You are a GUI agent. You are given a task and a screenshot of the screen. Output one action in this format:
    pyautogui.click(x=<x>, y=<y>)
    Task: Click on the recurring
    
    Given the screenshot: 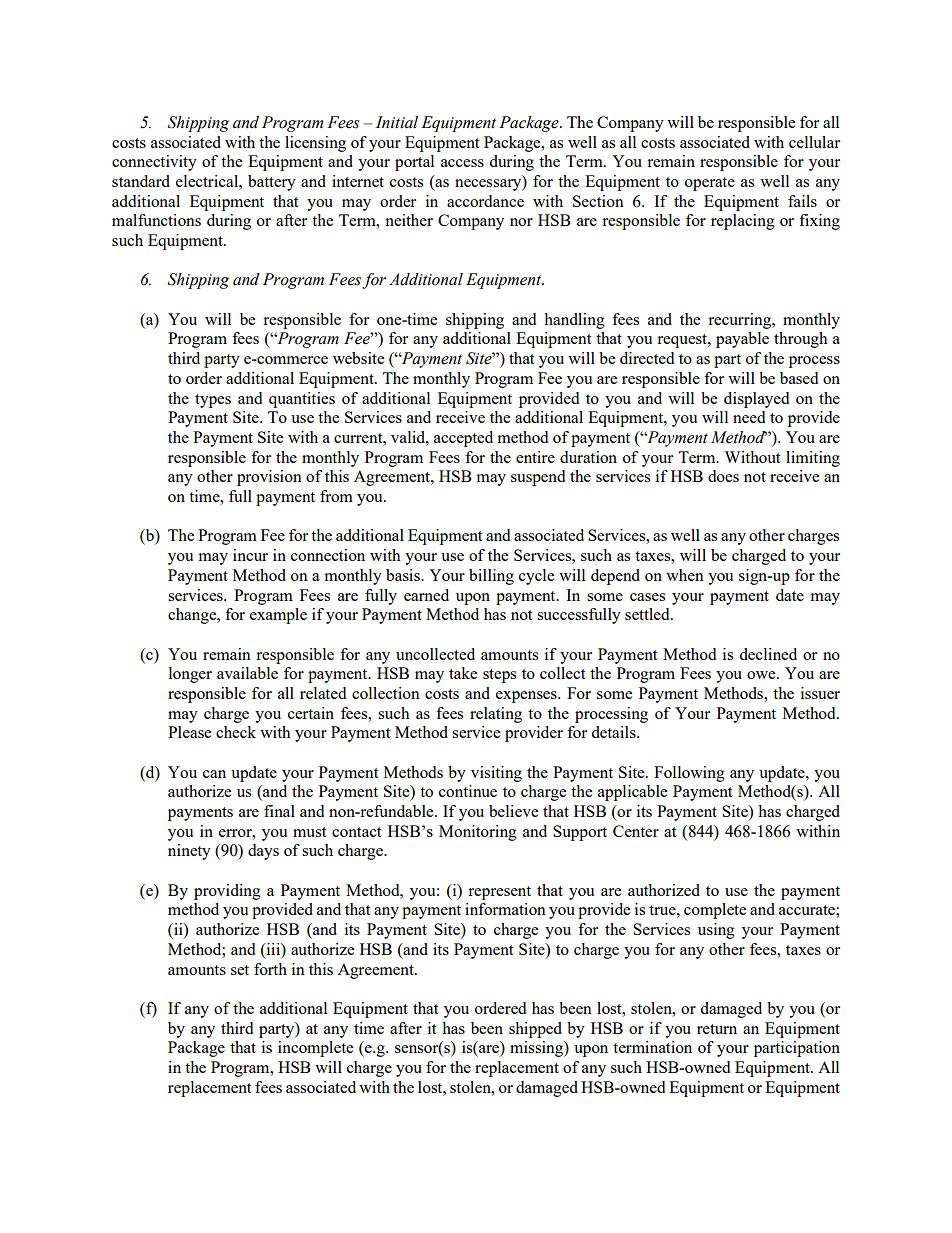 What is the action you would take?
    pyautogui.click(x=741, y=321)
